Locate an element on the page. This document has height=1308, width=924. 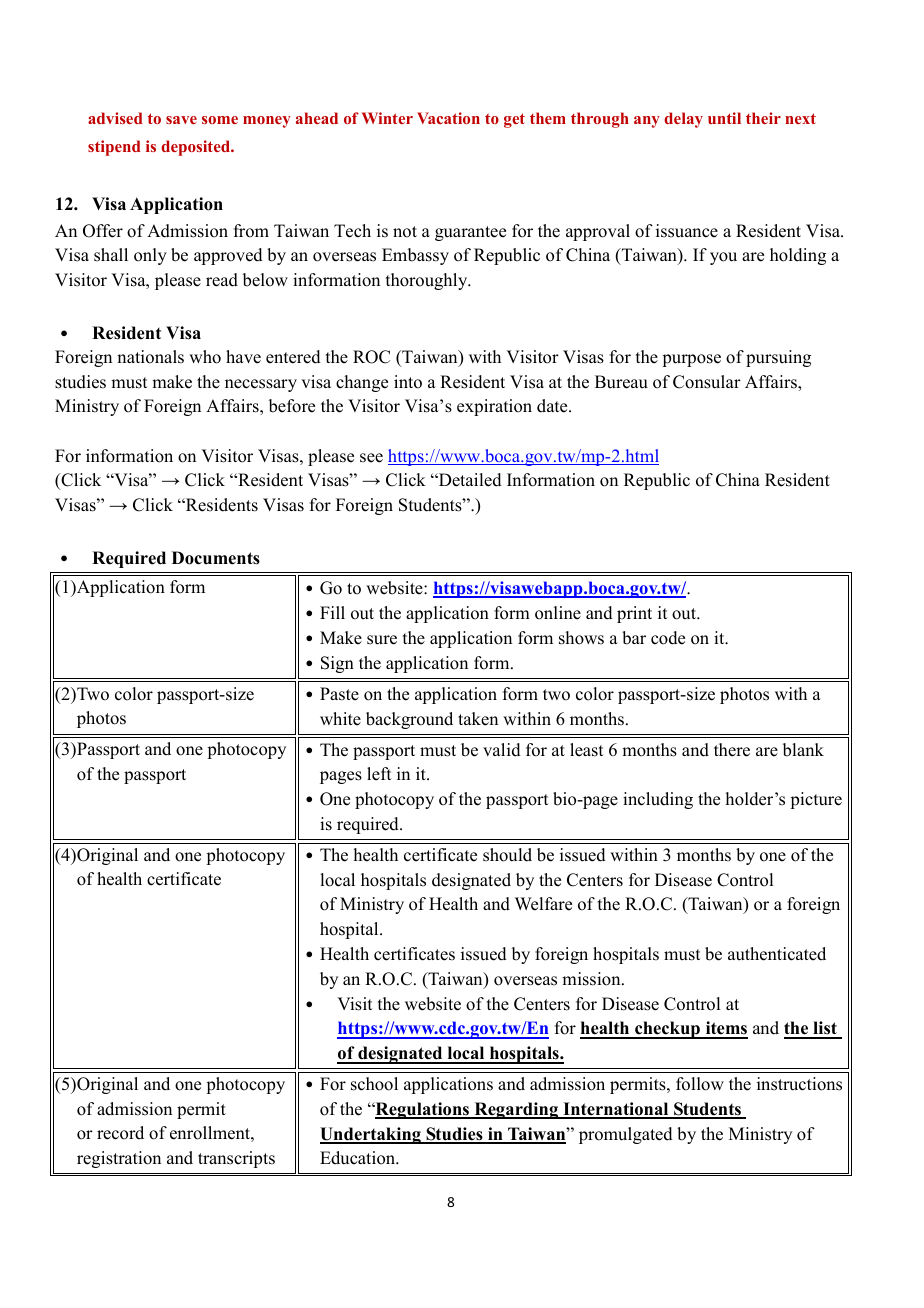
deposited is located at coordinates (197, 148).
